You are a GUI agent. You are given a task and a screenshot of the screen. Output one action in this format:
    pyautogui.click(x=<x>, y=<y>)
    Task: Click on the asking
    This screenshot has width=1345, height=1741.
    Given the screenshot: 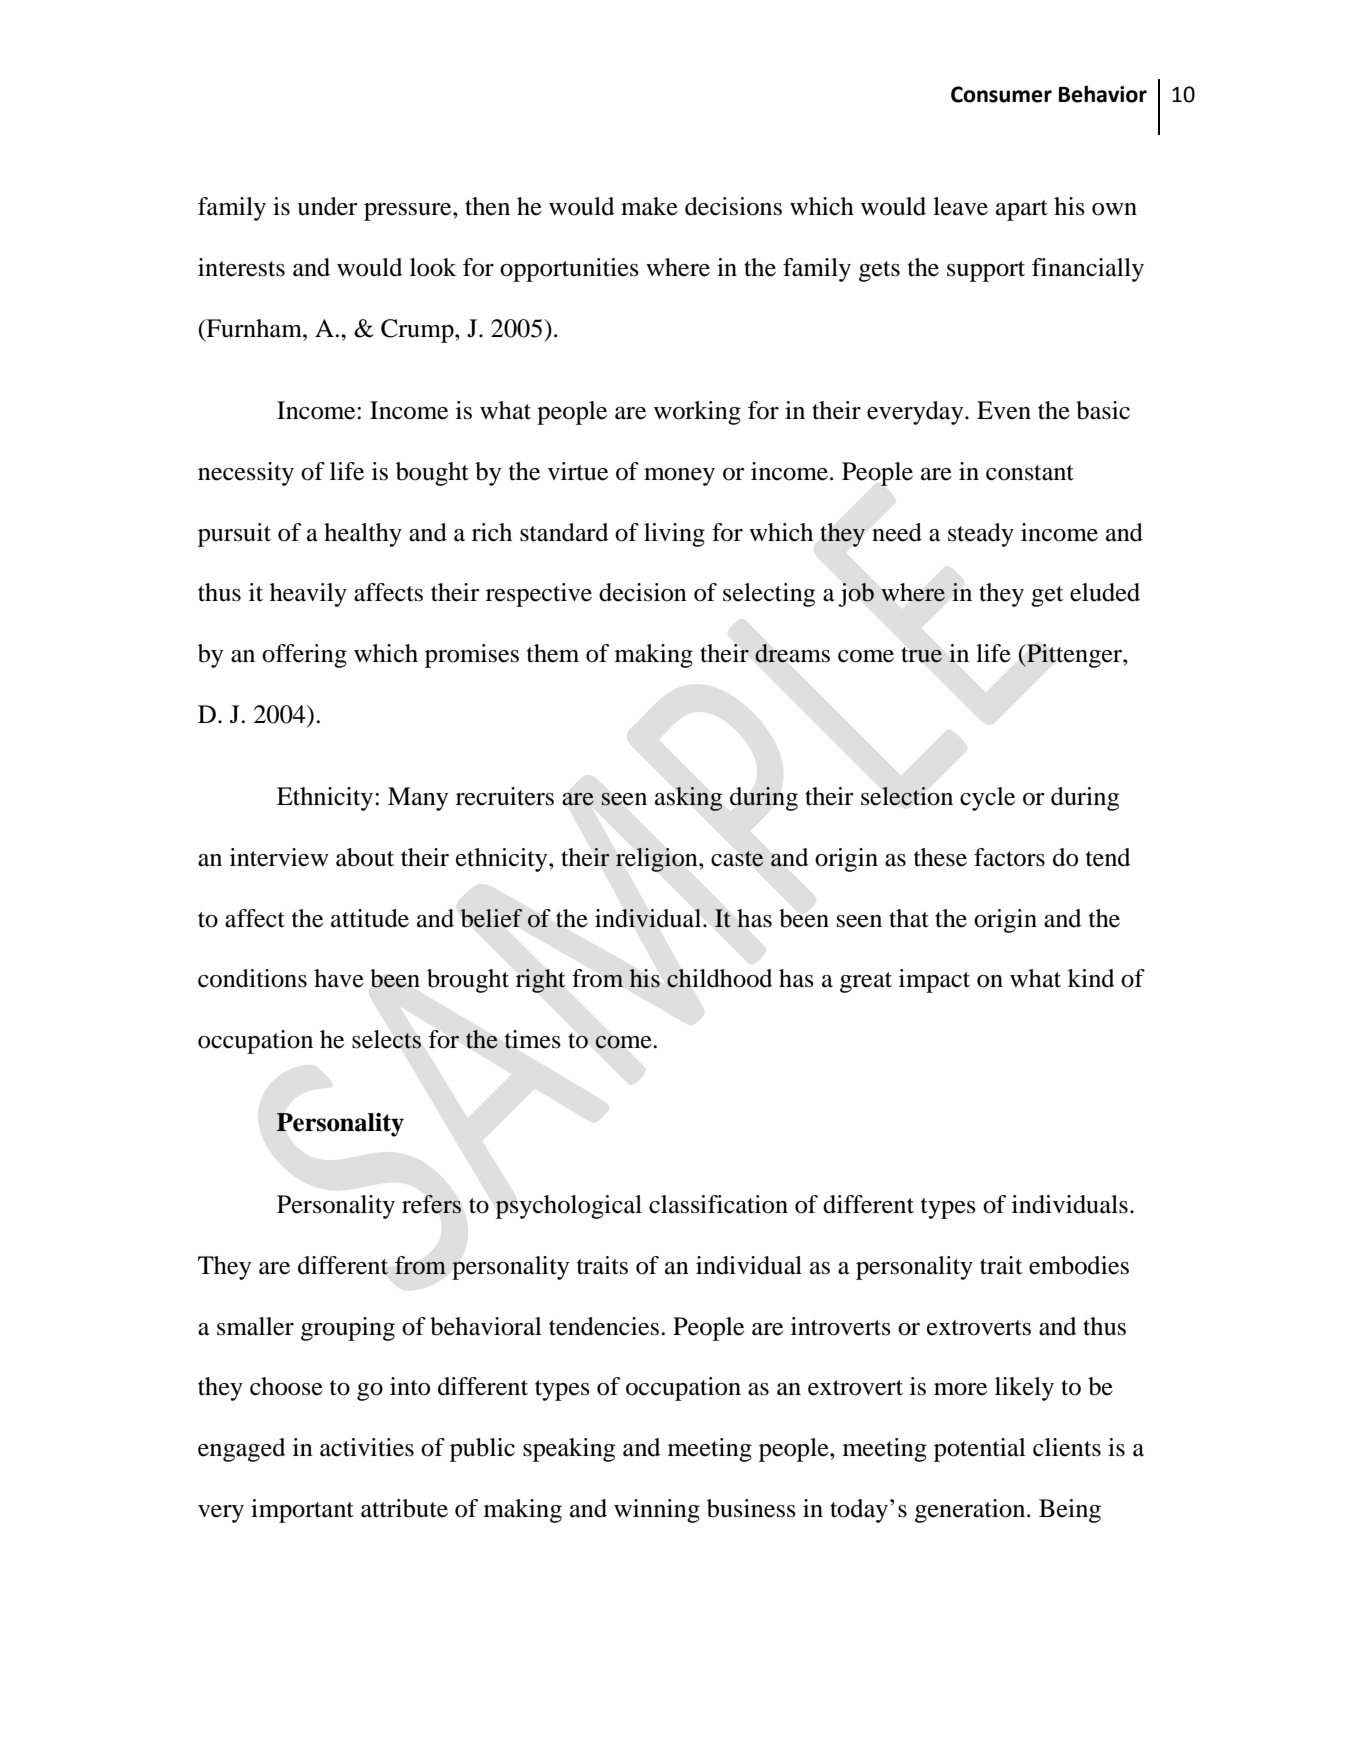 What is the action you would take?
    pyautogui.click(x=688, y=799)
